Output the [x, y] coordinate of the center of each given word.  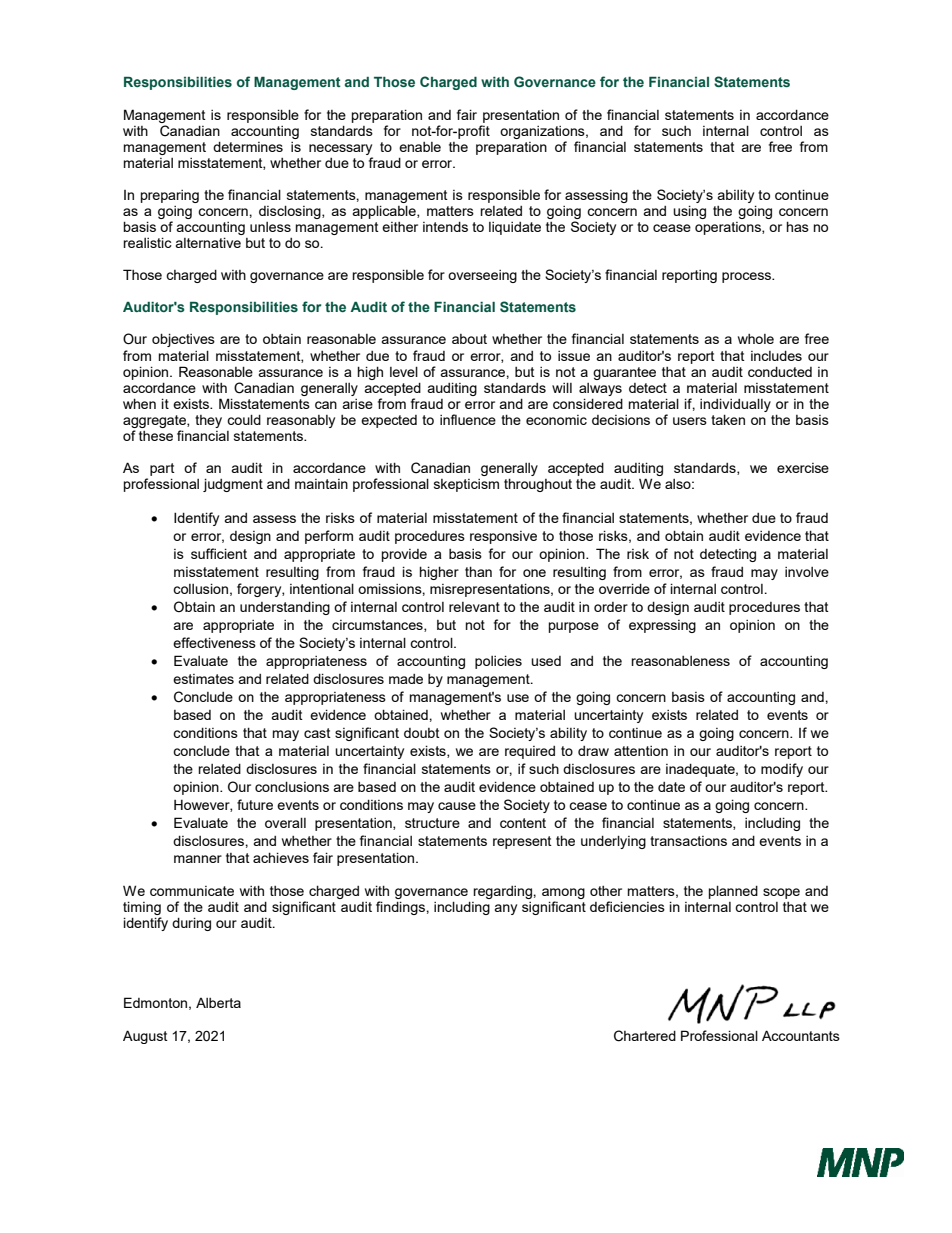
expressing [662, 626]
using [689, 212]
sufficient [219, 553]
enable [420, 147]
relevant [474, 607]
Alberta [218, 1003]
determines [248, 146]
